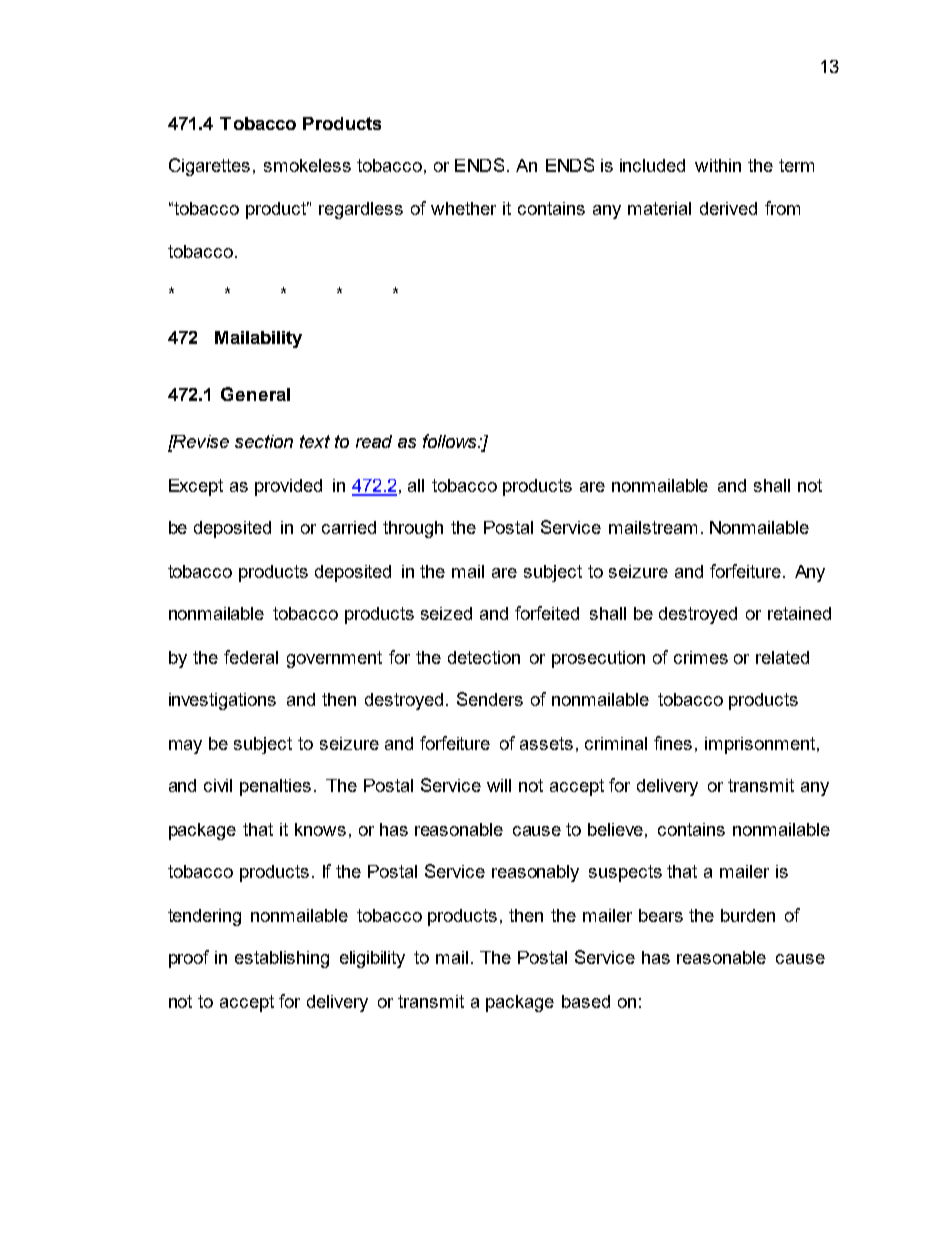 Image resolution: width=952 pixels, height=1233 pixels. I want to click on Cigarettes, so click(209, 167).
